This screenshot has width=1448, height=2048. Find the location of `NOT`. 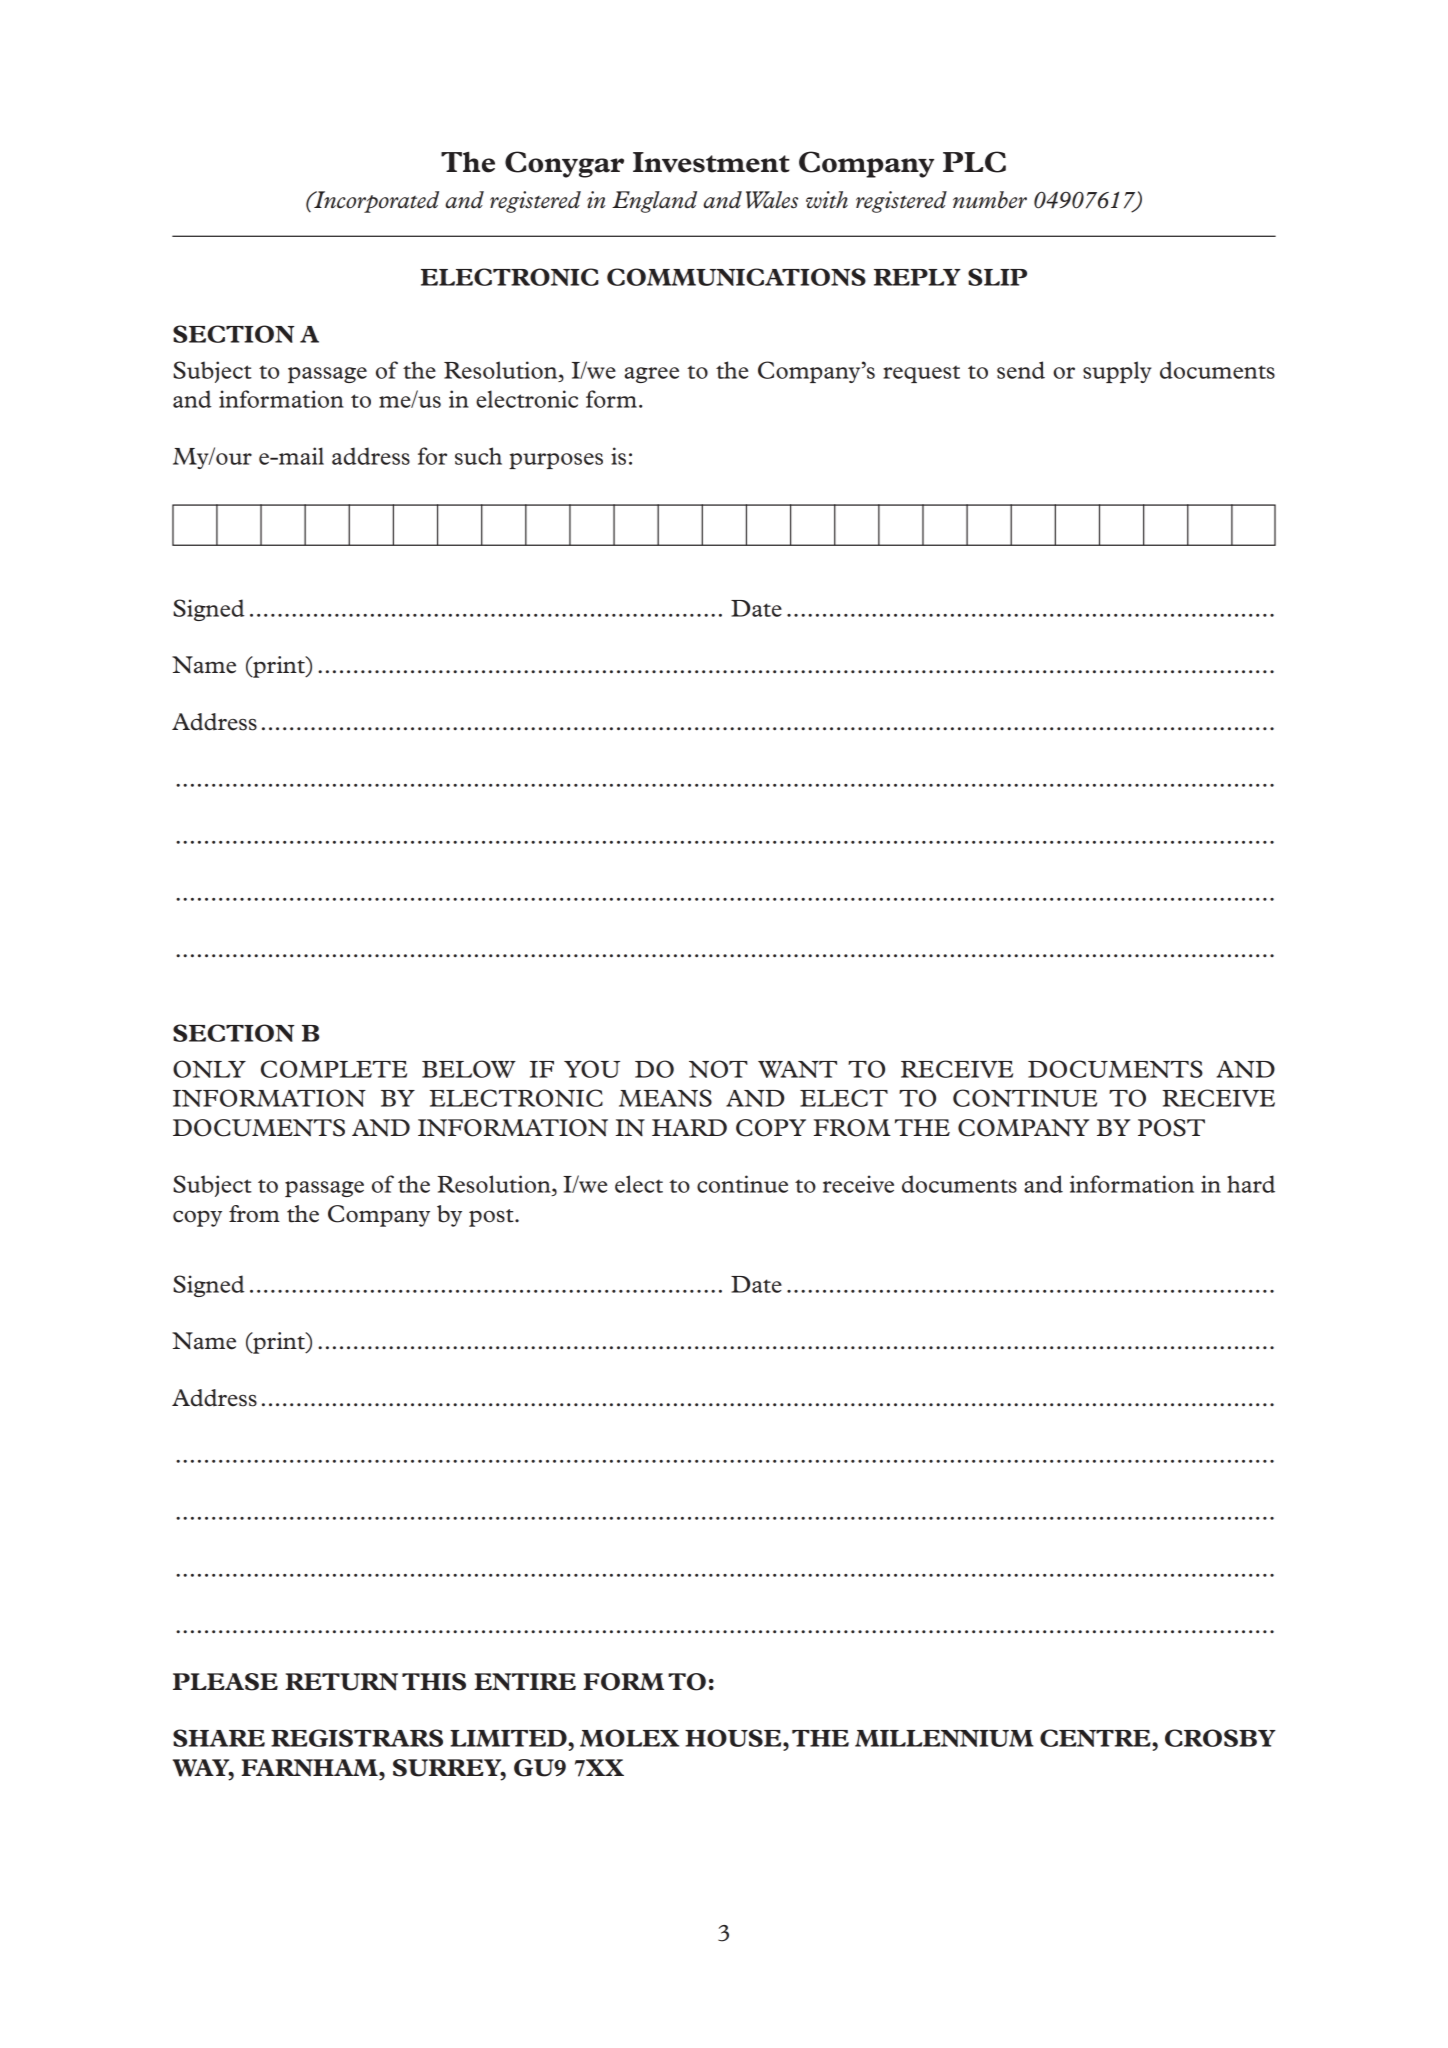

NOT is located at coordinates (718, 1069).
